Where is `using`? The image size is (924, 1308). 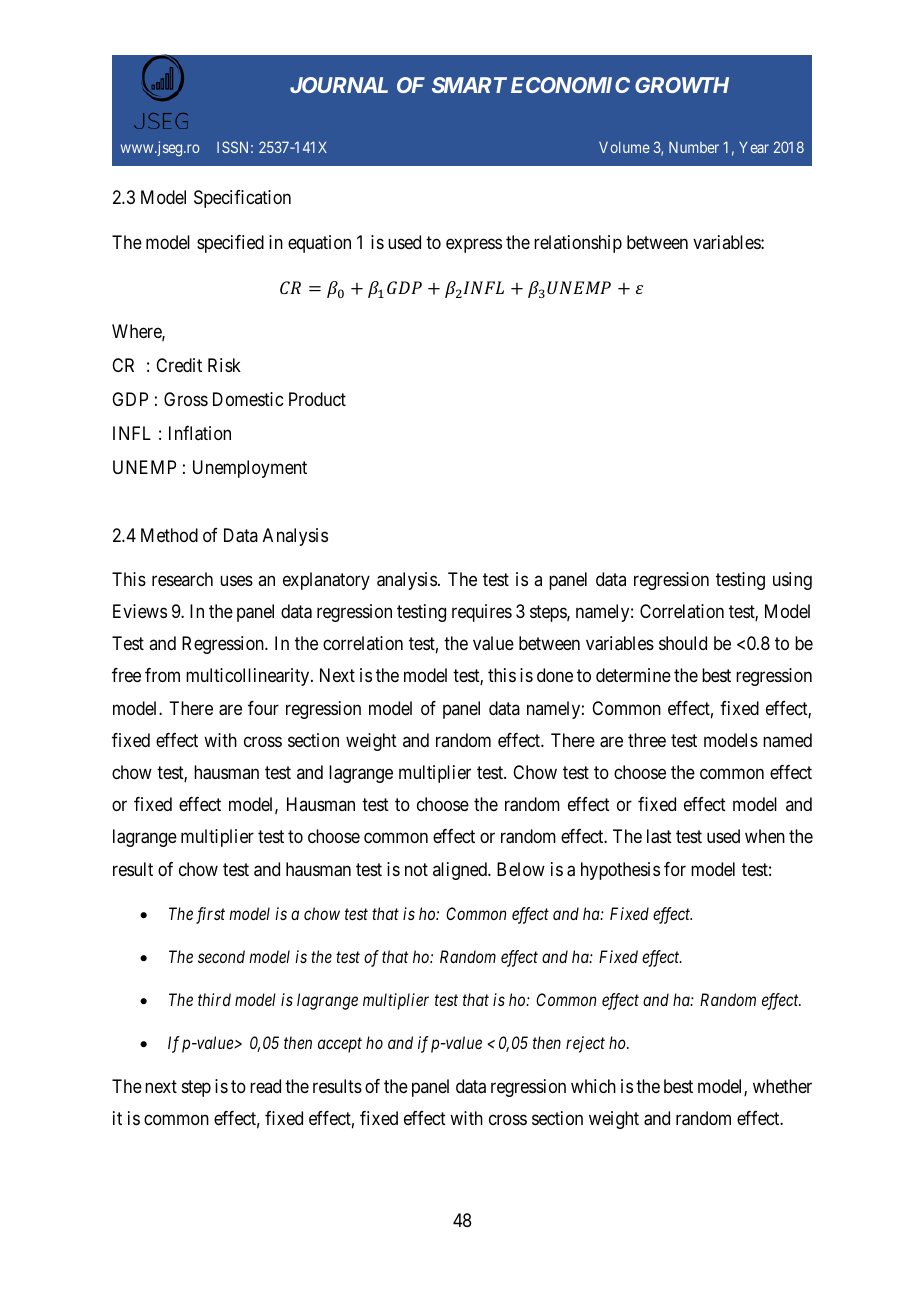 using is located at coordinates (792, 581).
